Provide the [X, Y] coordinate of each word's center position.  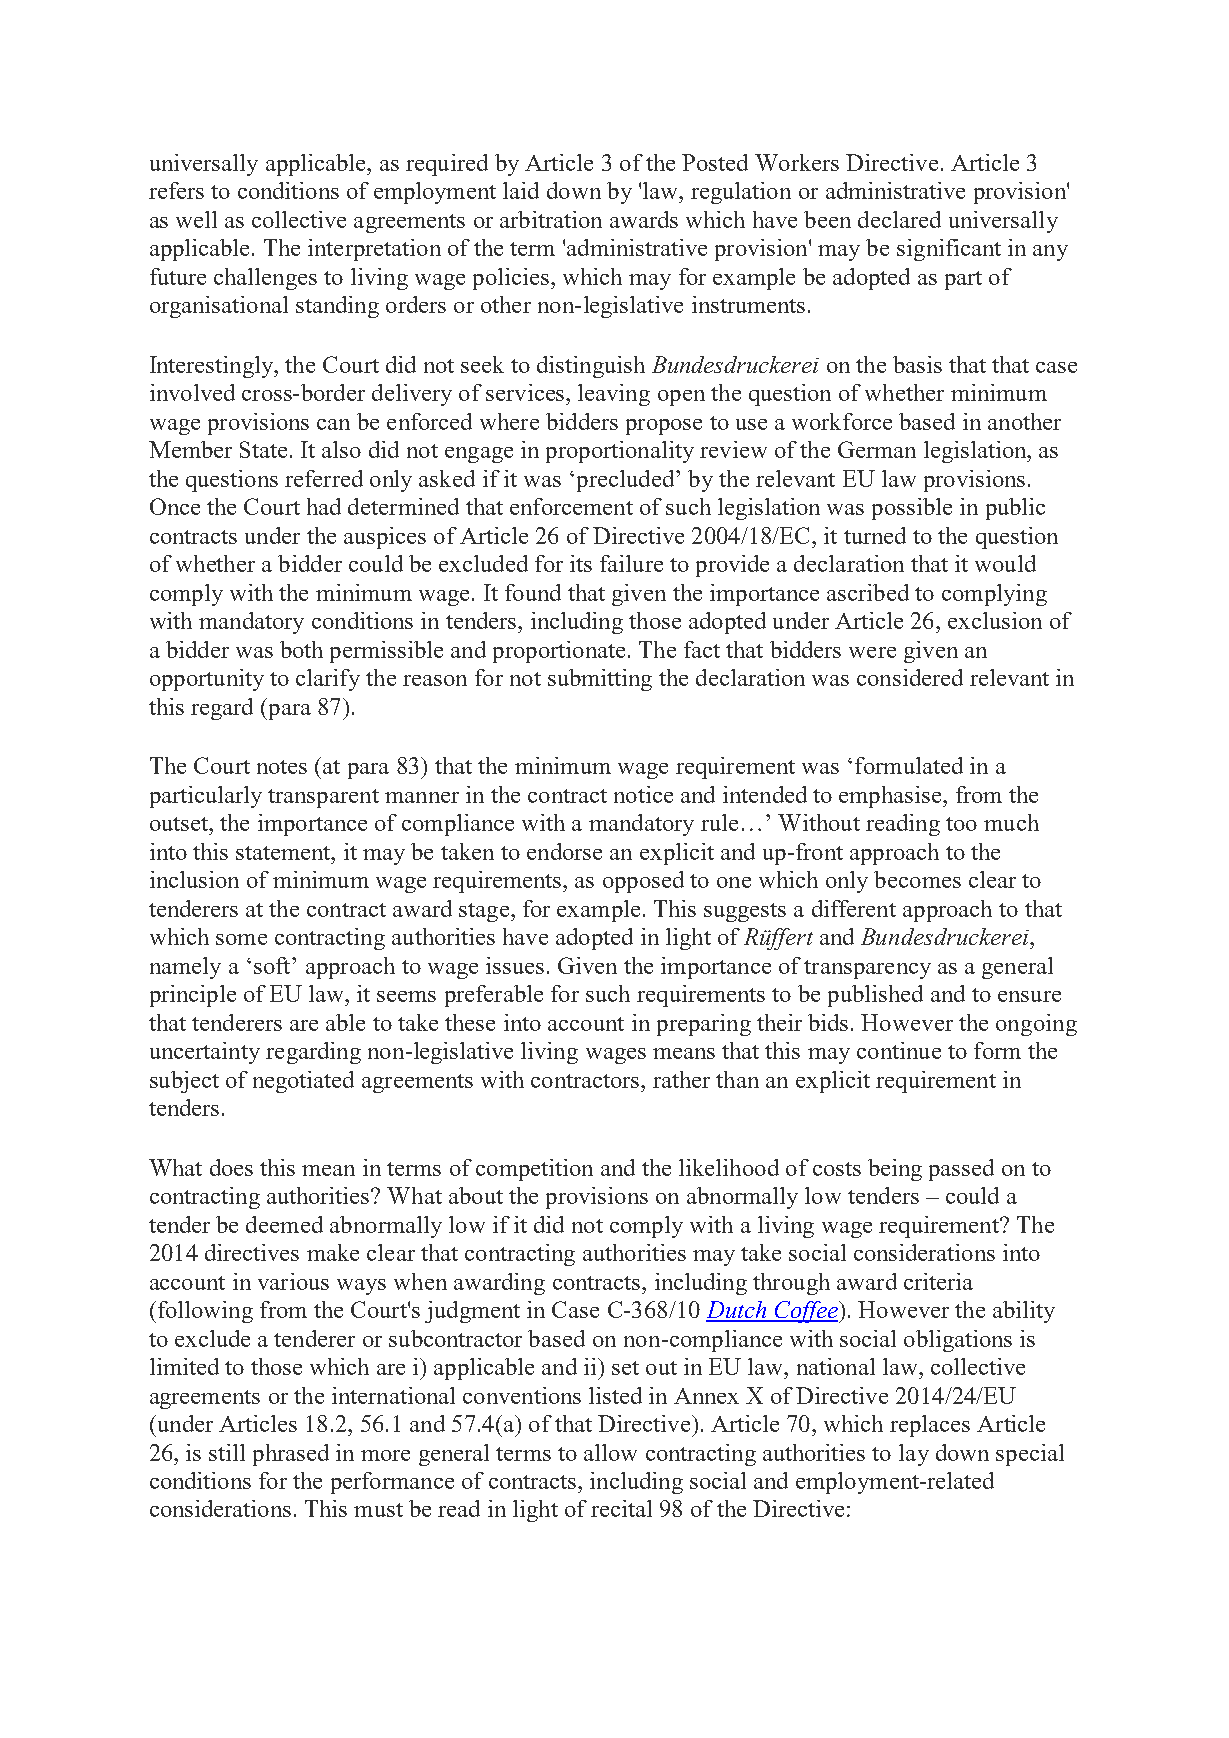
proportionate [559, 652]
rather [681, 1079]
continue [899, 1050]
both [301, 649]
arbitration [551, 219]
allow [610, 1452]
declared [899, 219]
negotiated [303, 1082]
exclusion [995, 620]
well [196, 219]
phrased [291, 1455]
